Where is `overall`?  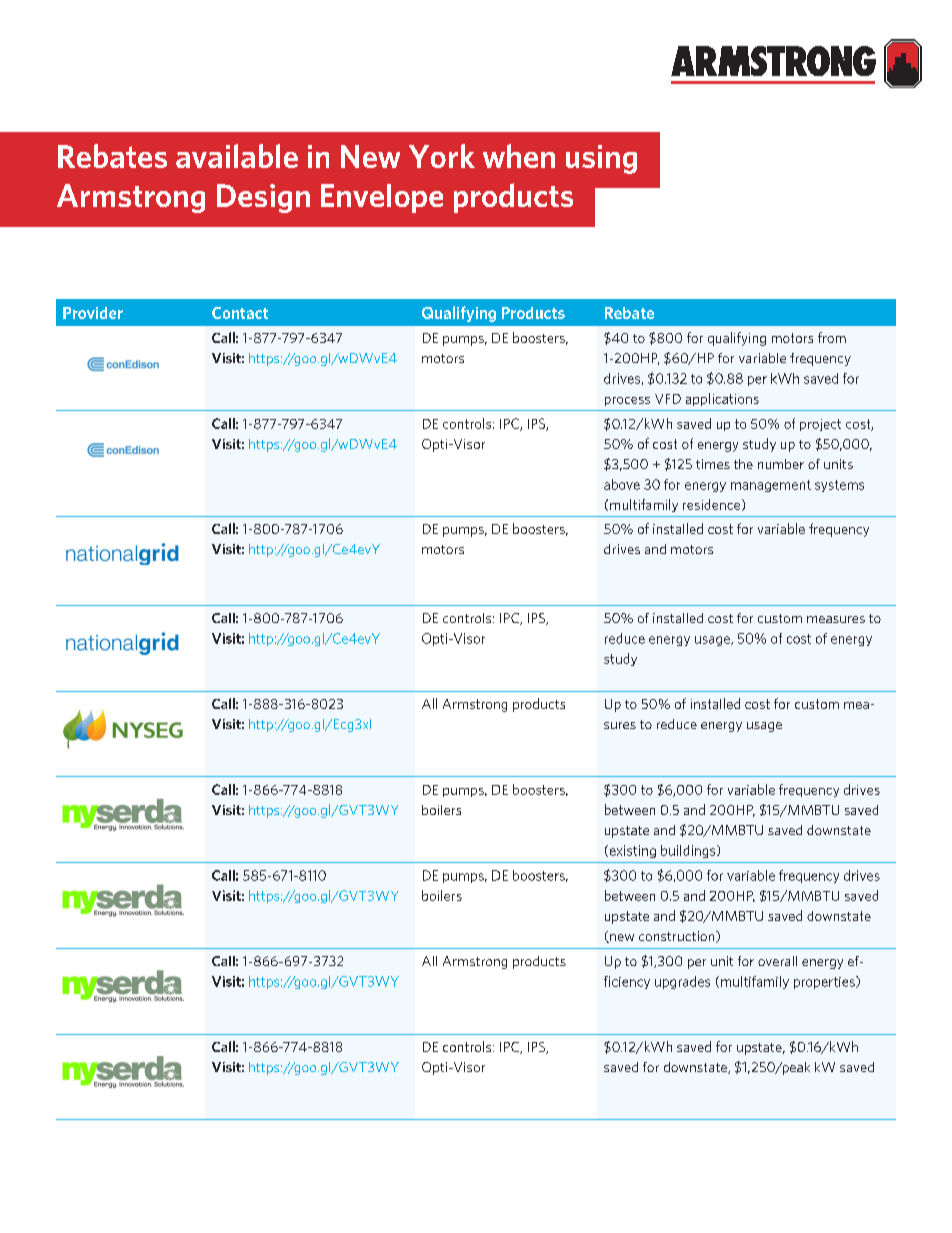
overall is located at coordinates (777, 961).
